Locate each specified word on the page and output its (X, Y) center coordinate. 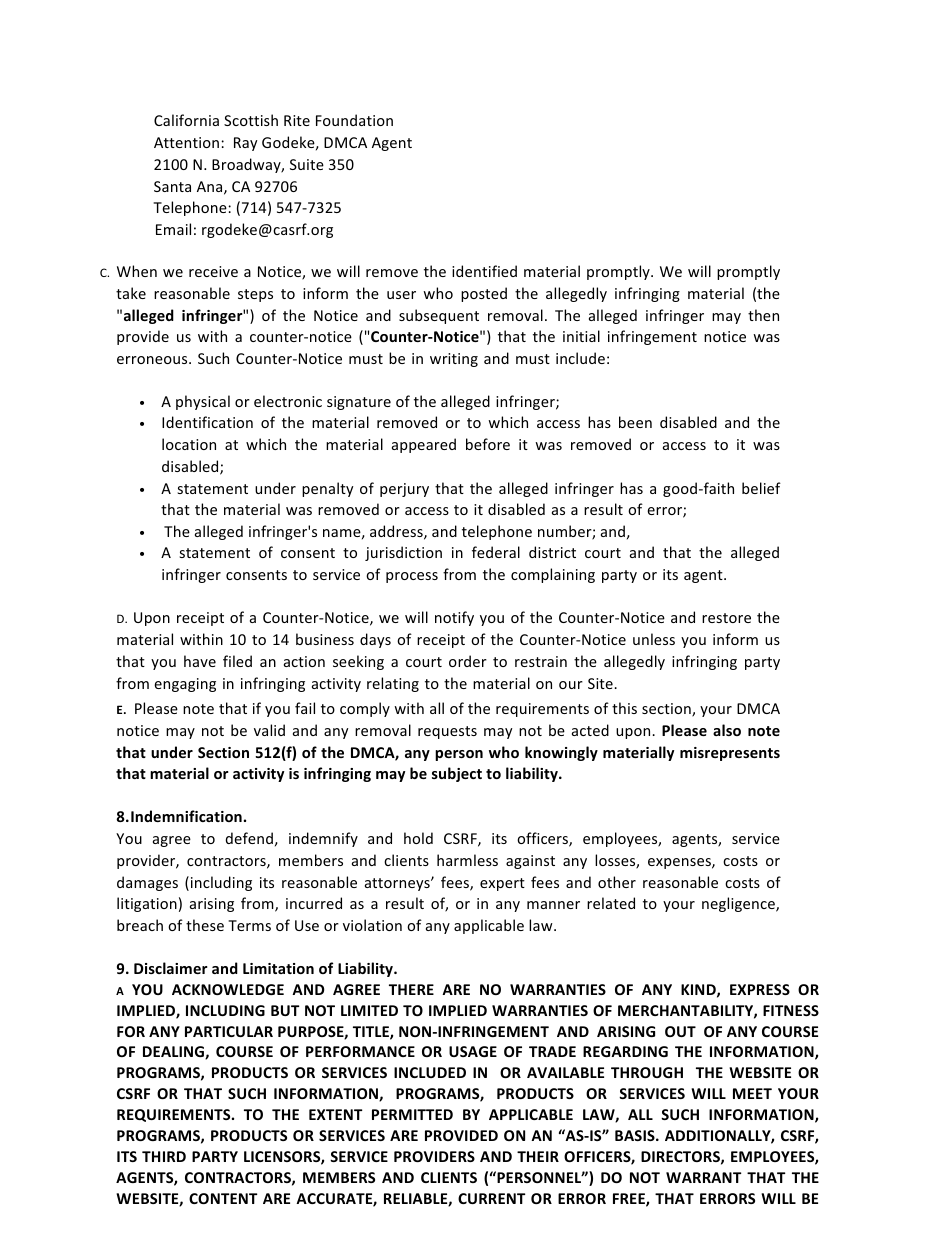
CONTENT (223, 1198)
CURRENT (492, 1198)
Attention (186, 142)
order (468, 661)
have (200, 661)
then (763, 315)
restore (726, 618)
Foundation (354, 120)
